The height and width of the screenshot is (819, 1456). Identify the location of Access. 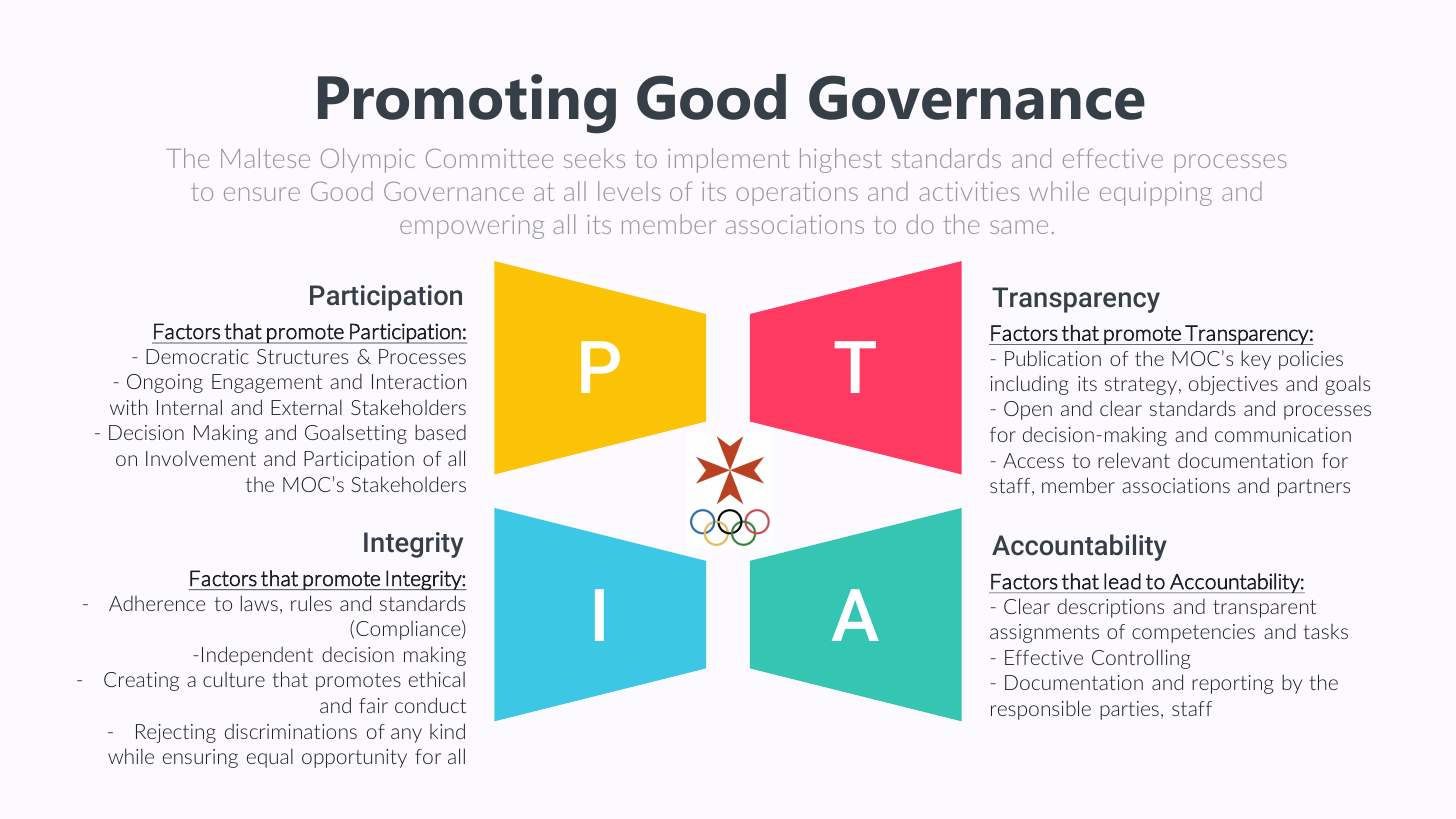
(1033, 460).
